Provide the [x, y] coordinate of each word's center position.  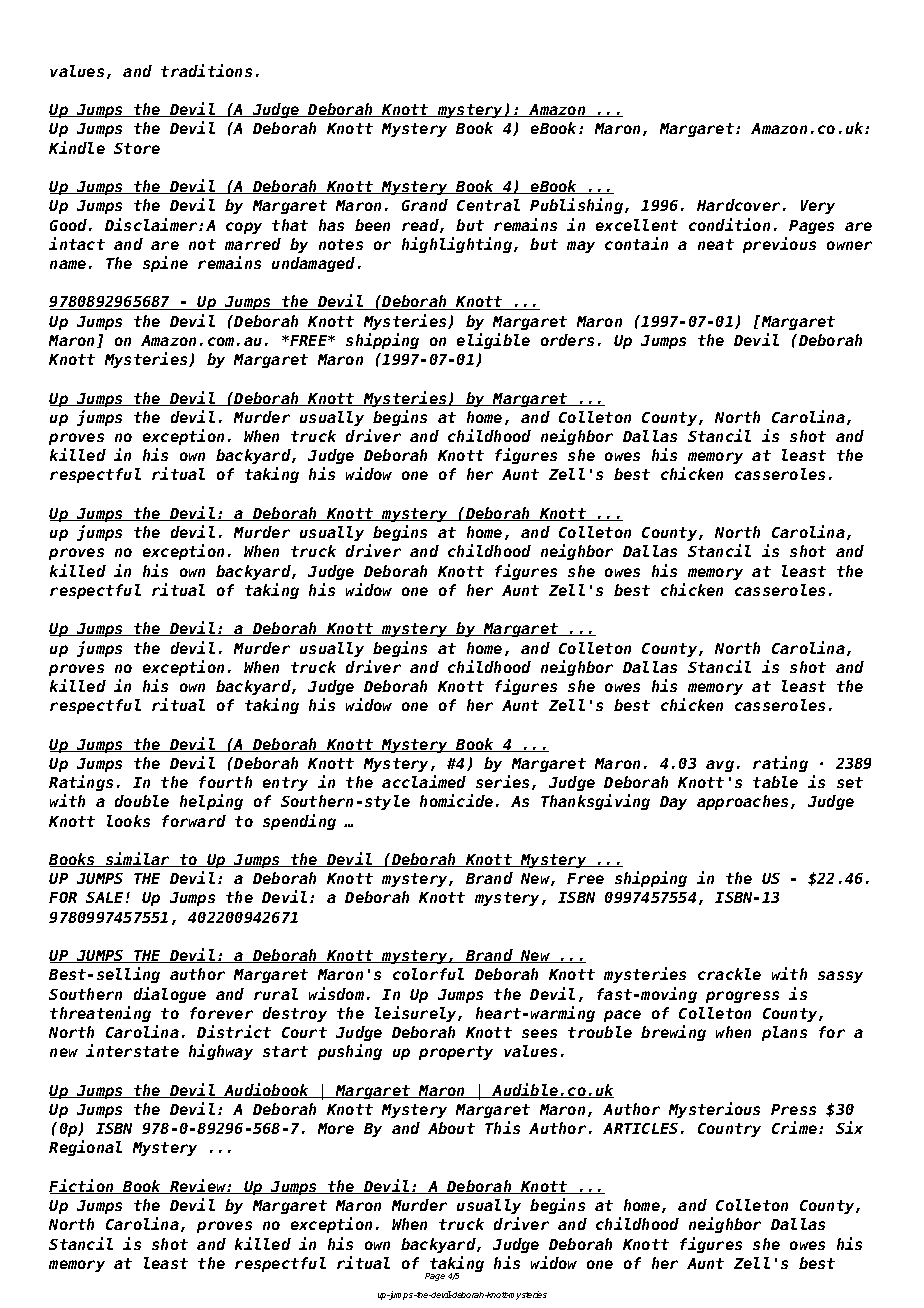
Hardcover [738, 205]
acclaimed [424, 781]
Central [488, 205]
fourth [225, 782]
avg [720, 766]
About [451, 1128]
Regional [85, 1148]
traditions [206, 70]
